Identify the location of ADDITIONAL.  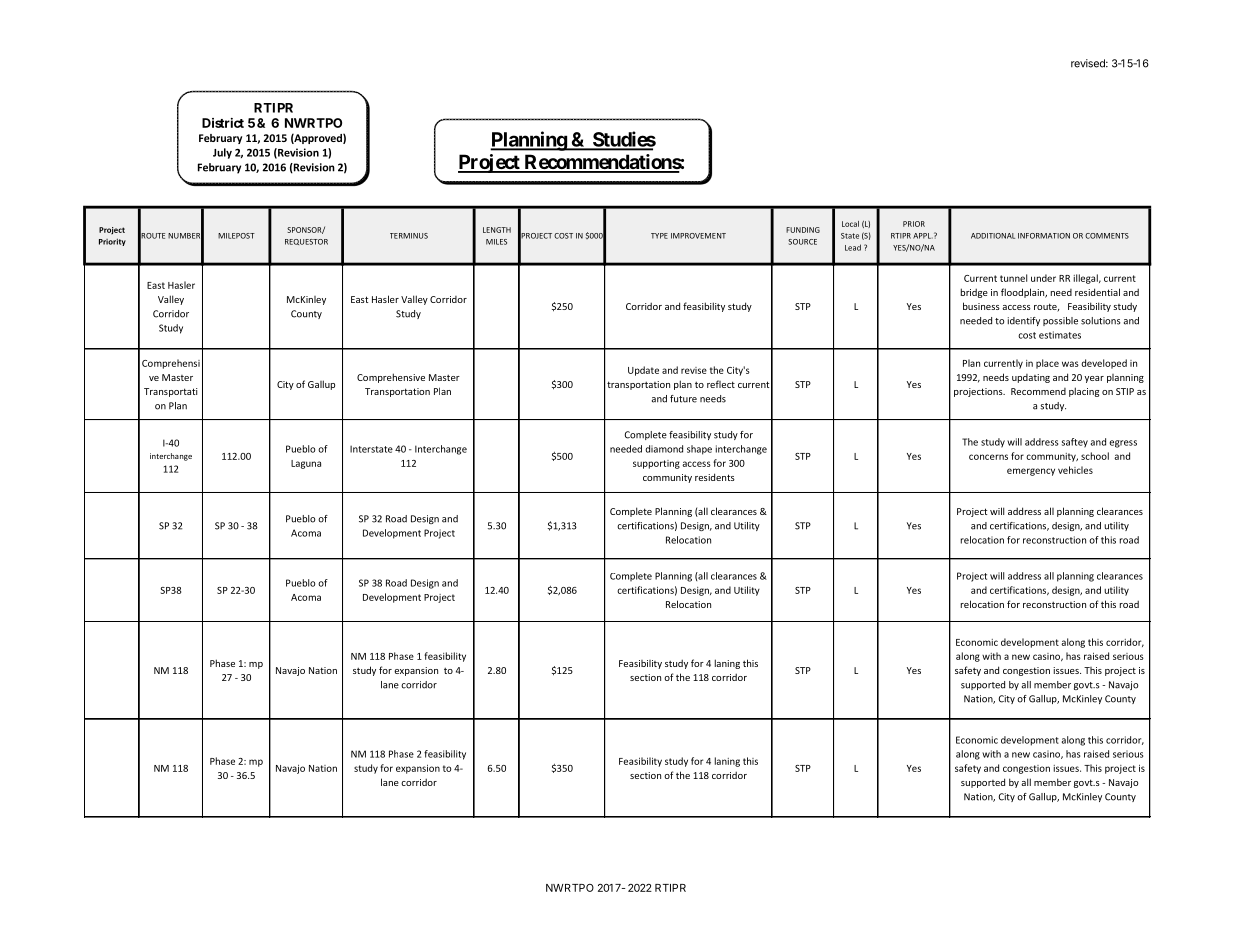
(993, 236).
